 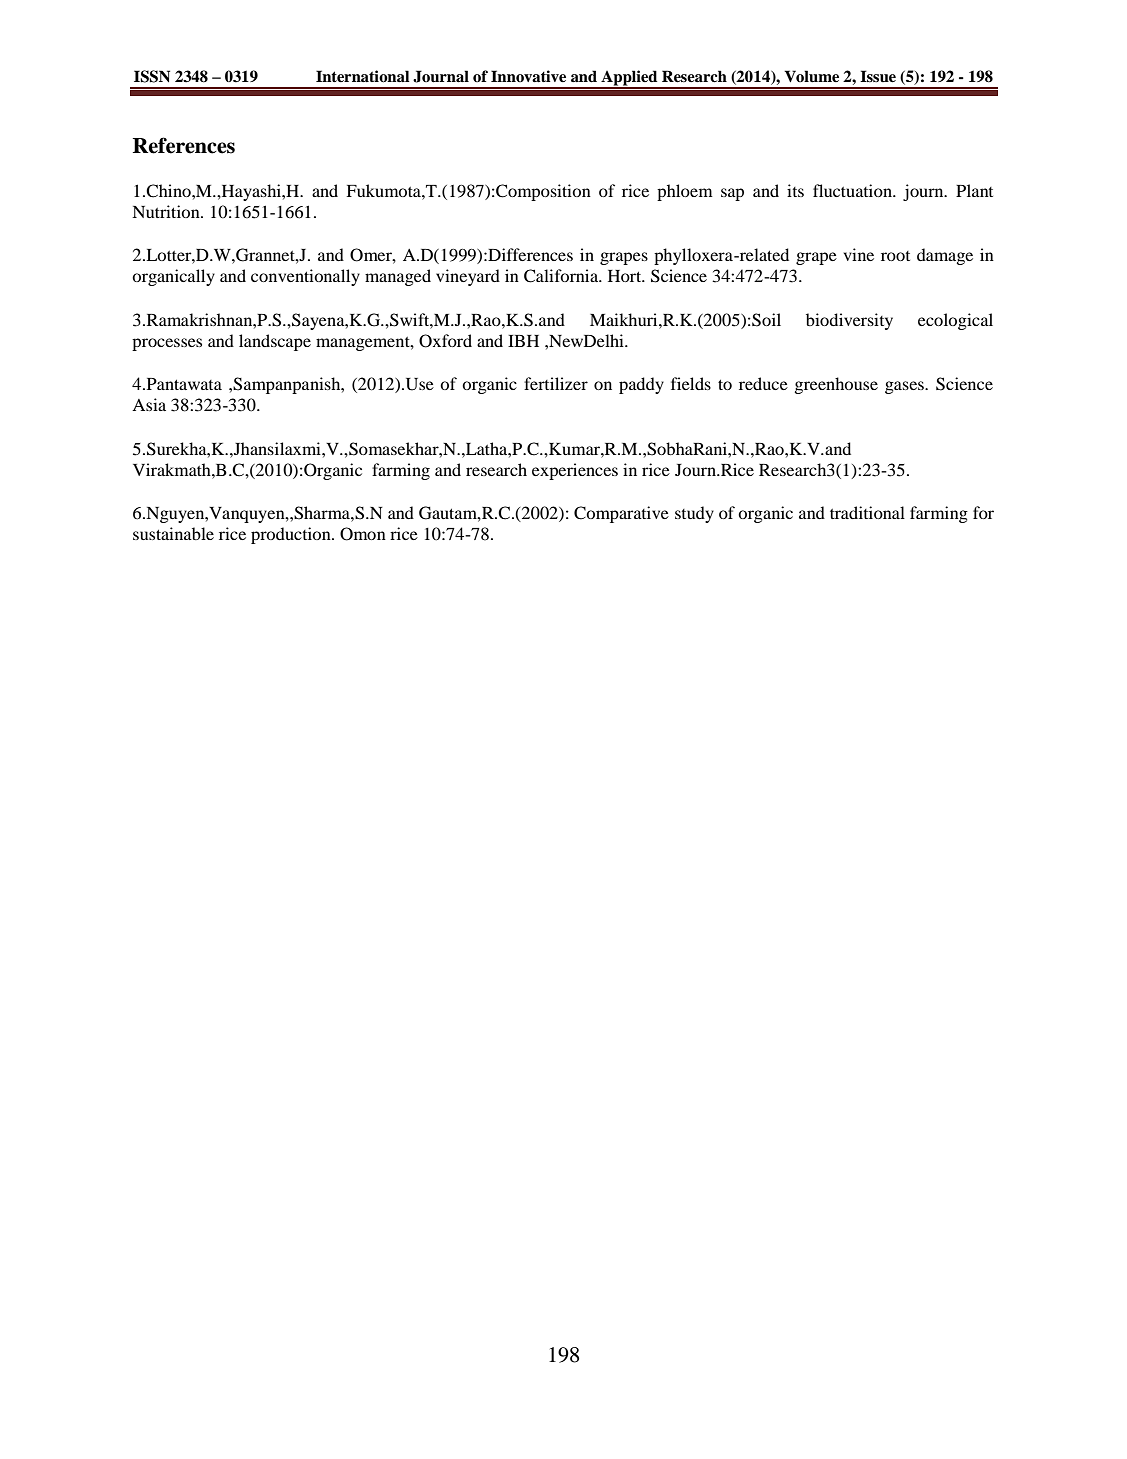 What do you see at coordinates (305, 277) in the screenshot?
I see `conventionally` at bounding box center [305, 277].
